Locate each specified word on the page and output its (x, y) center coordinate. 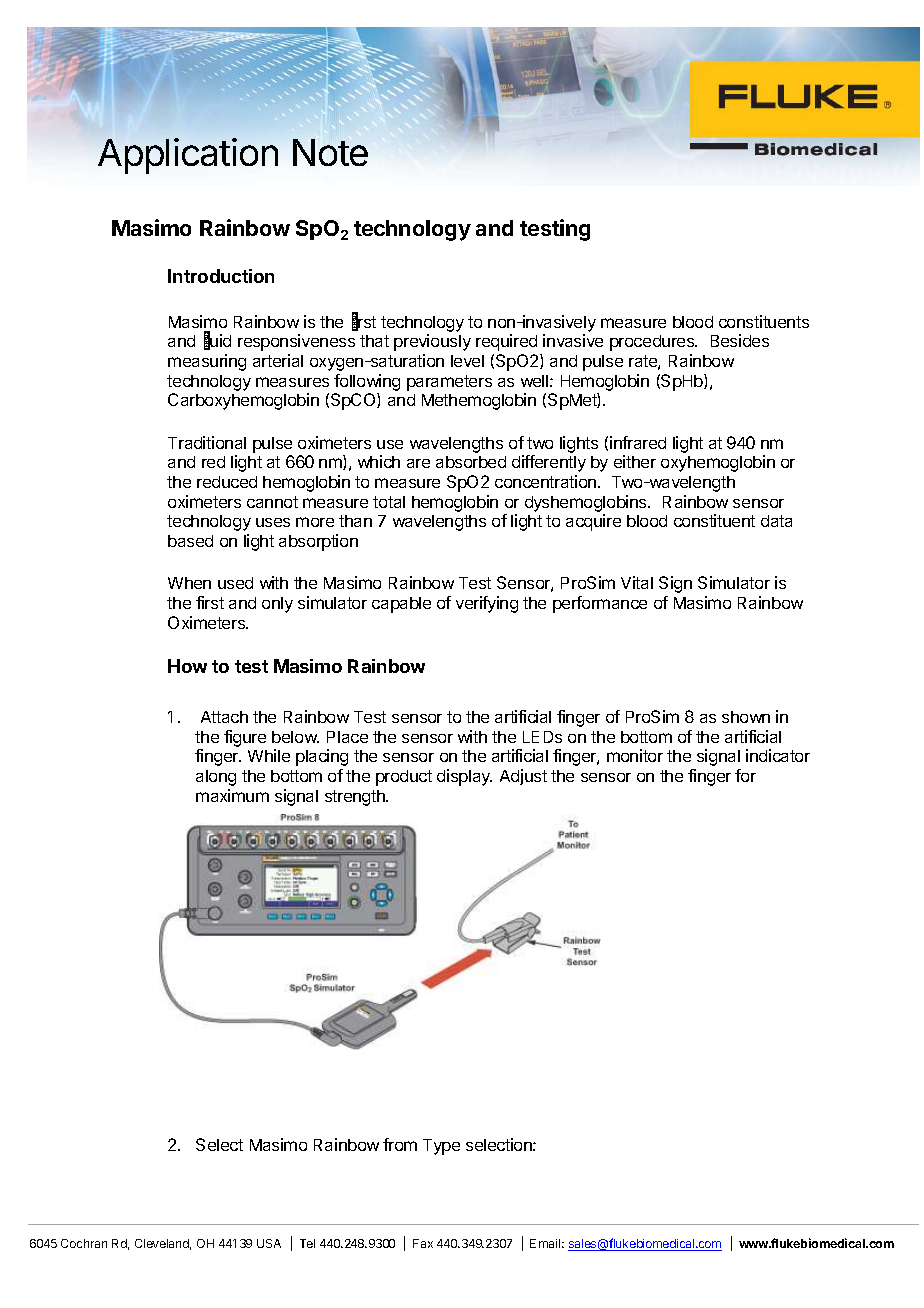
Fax (423, 1243)
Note (330, 152)
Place (347, 737)
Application (188, 156)
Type (441, 1147)
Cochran (84, 1243)
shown (746, 717)
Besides (740, 340)
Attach (224, 717)
